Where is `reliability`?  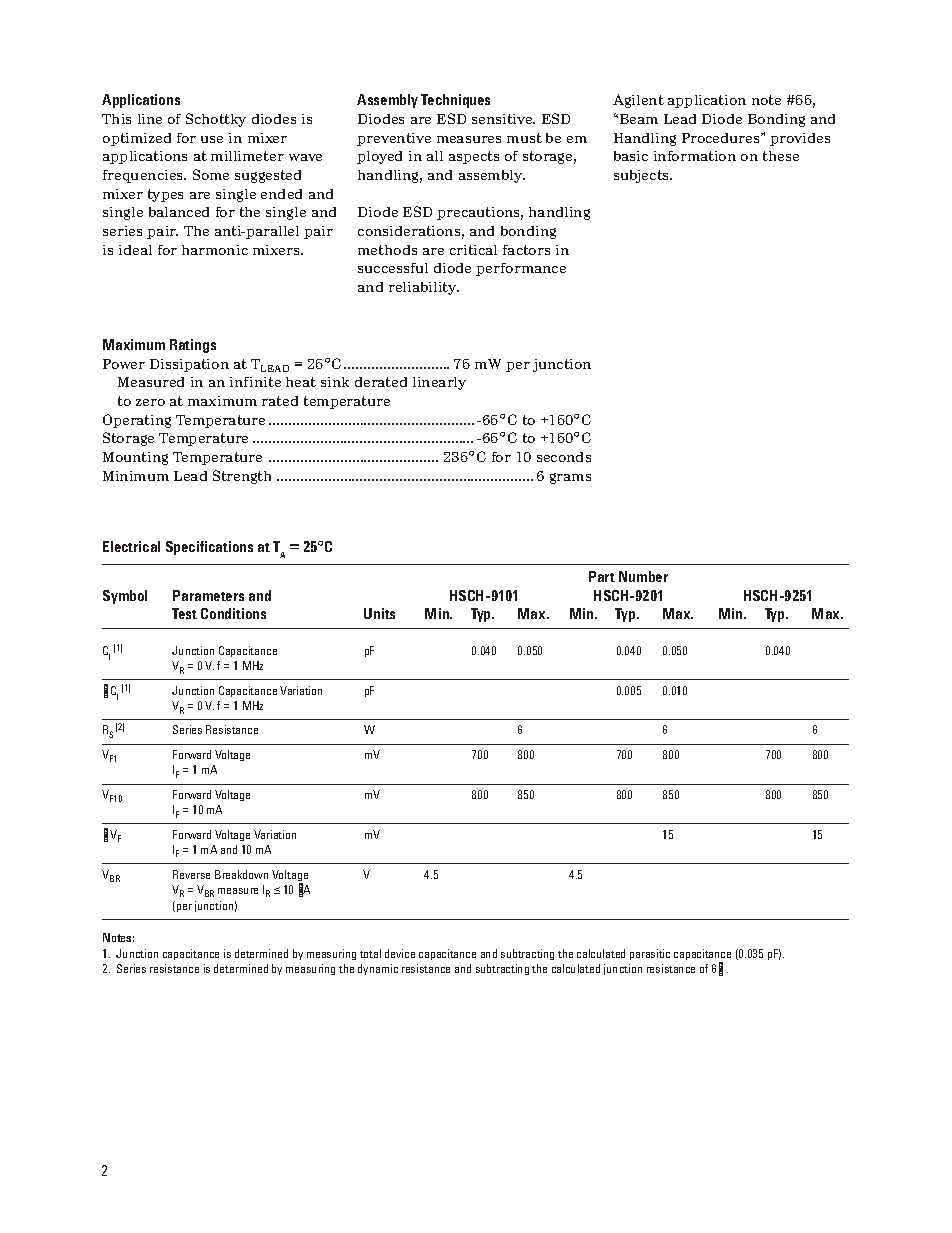 reliability is located at coordinates (424, 288).
